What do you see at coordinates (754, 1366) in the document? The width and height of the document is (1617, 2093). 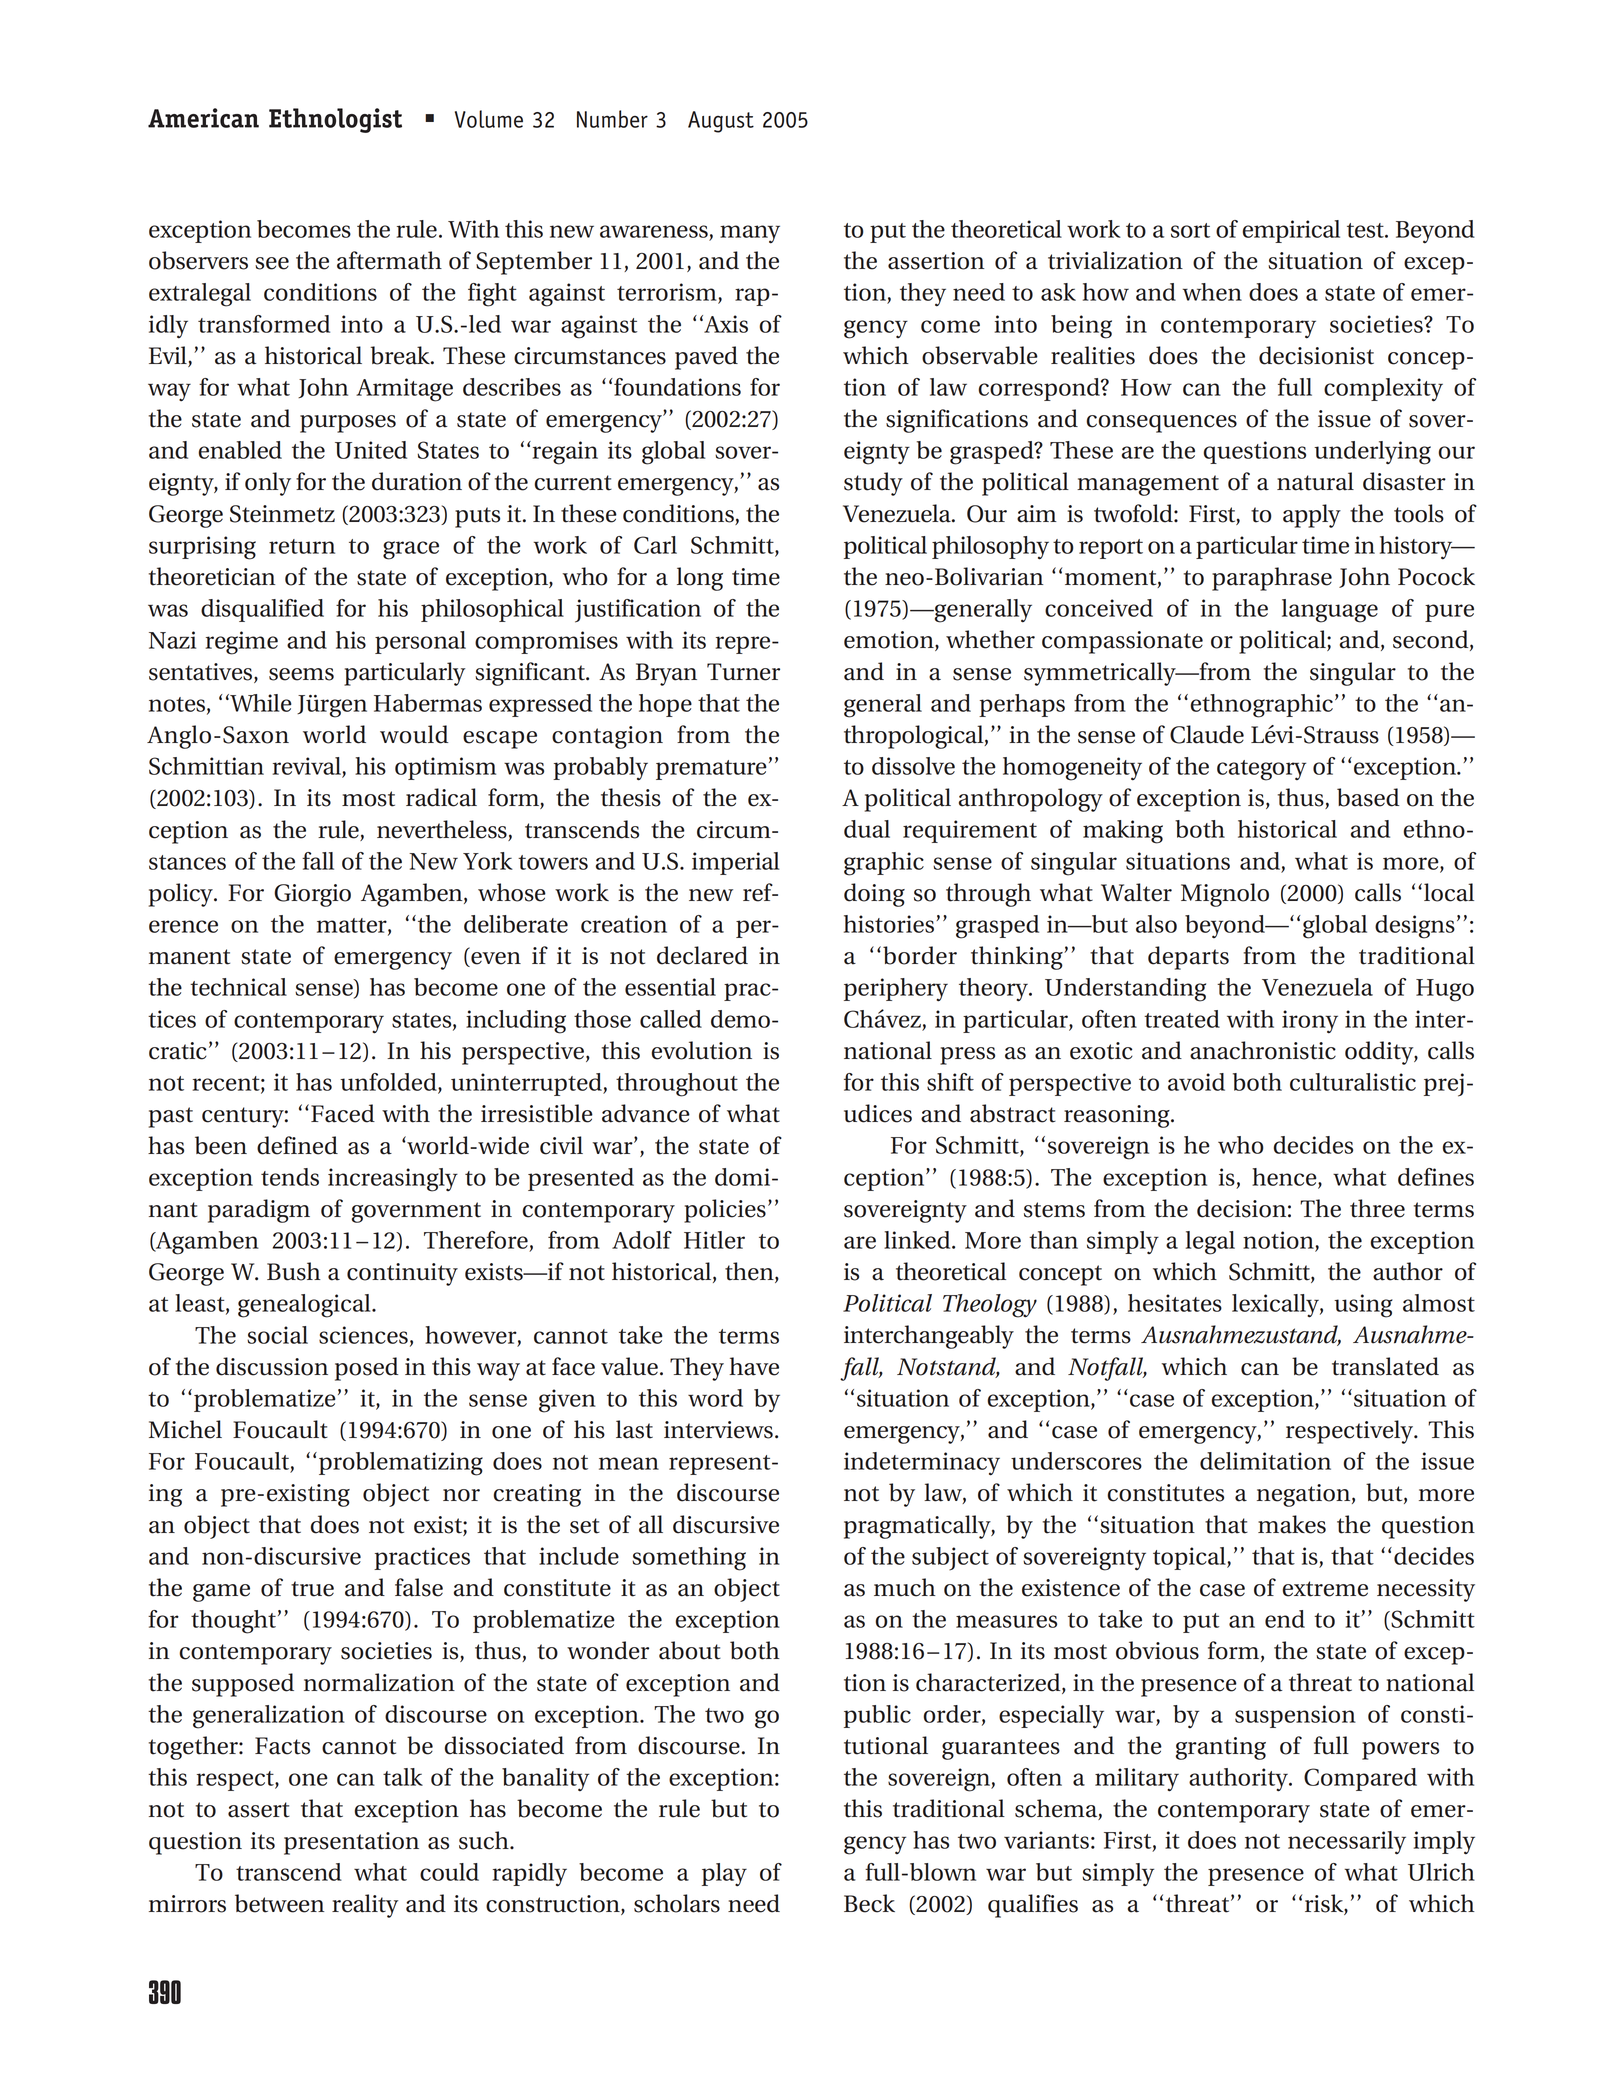 I see `have` at bounding box center [754, 1366].
